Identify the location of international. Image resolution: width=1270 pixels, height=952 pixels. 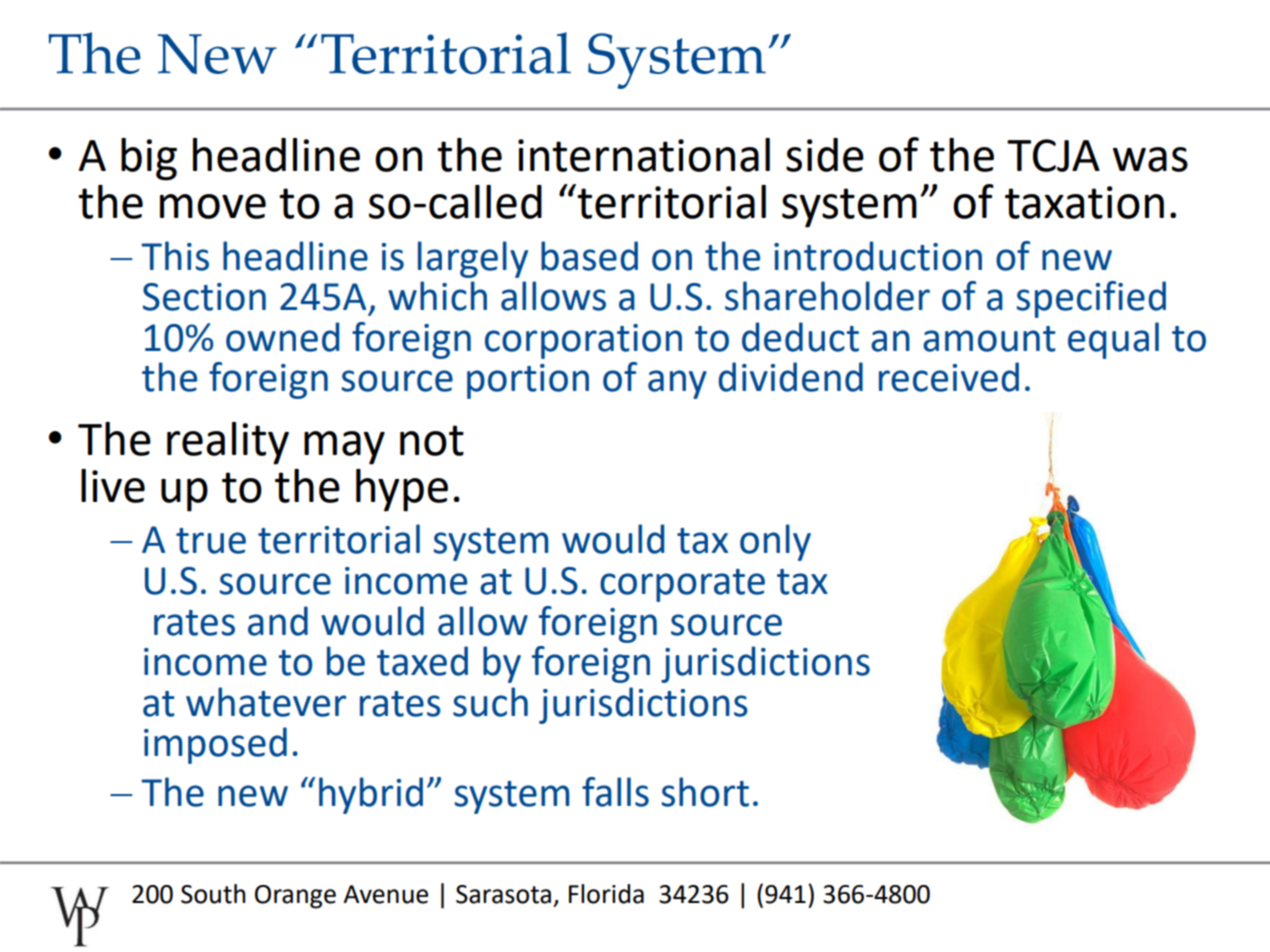
(644, 155).
